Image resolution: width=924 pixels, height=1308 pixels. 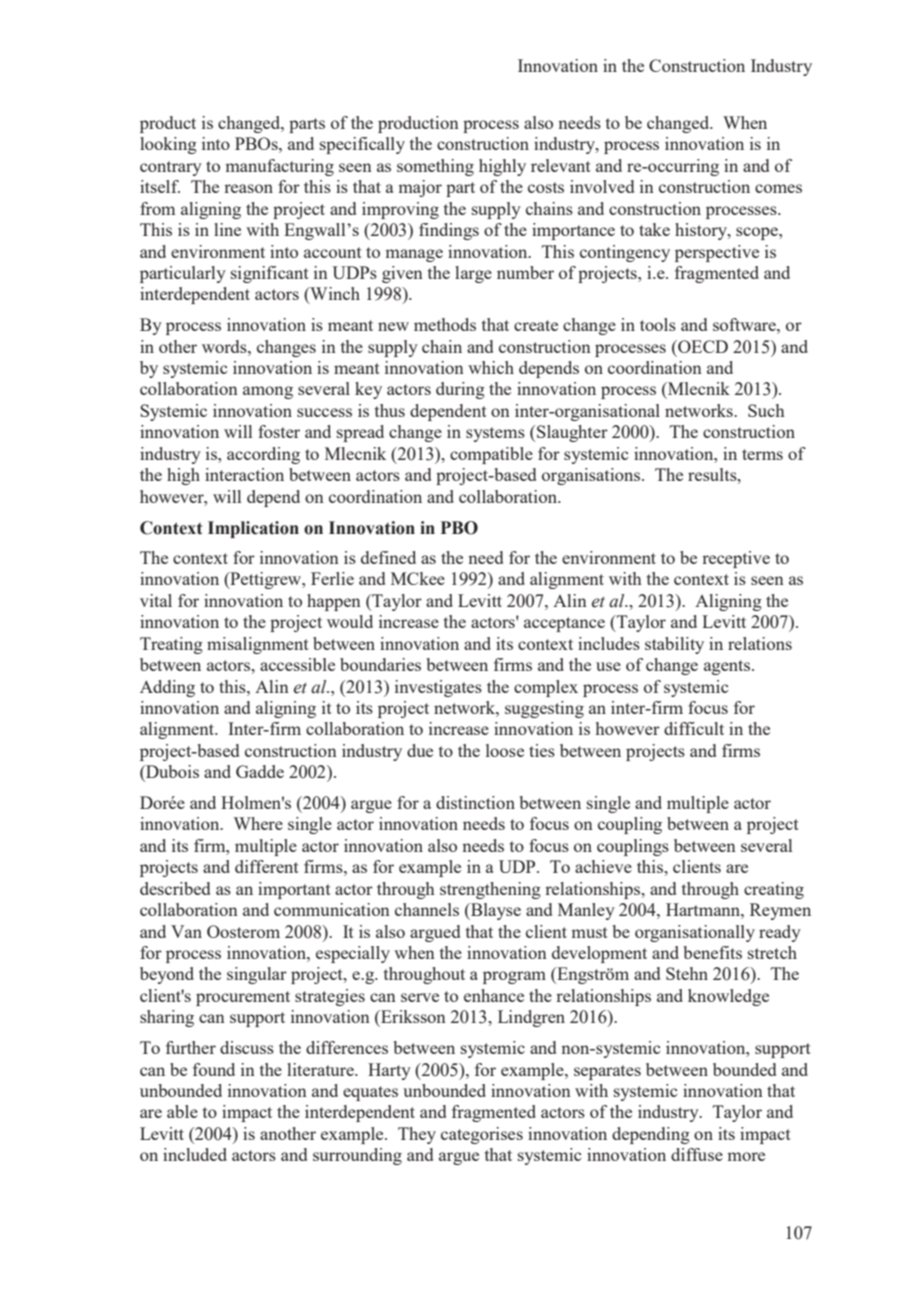 I want to click on investigates, so click(x=438, y=688).
